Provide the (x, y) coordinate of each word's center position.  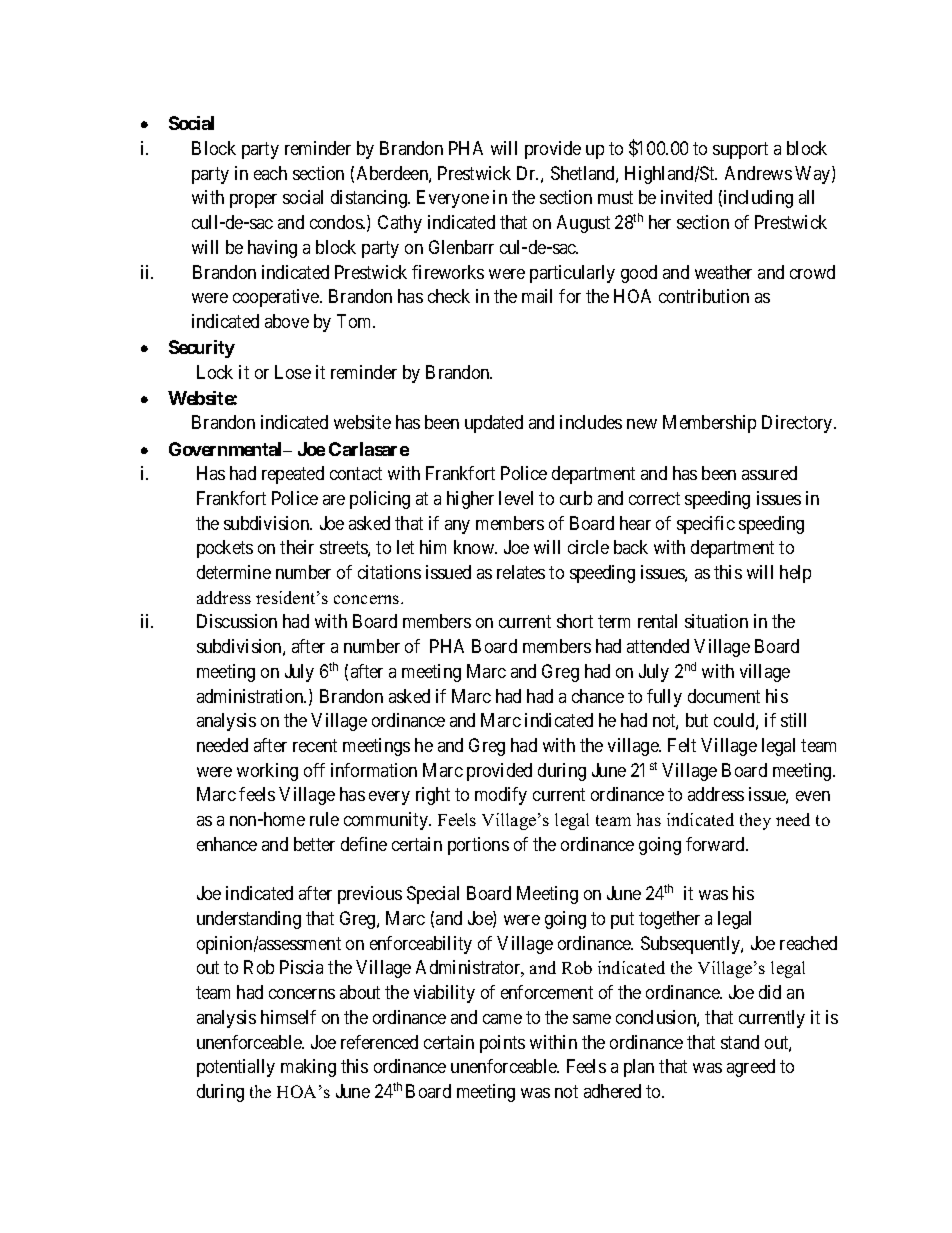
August (583, 224)
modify (501, 796)
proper (253, 201)
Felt (682, 745)
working (267, 772)
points (502, 1044)
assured (769, 473)
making (308, 1068)
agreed (751, 1068)
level (516, 498)
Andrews (758, 173)
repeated (293, 475)
